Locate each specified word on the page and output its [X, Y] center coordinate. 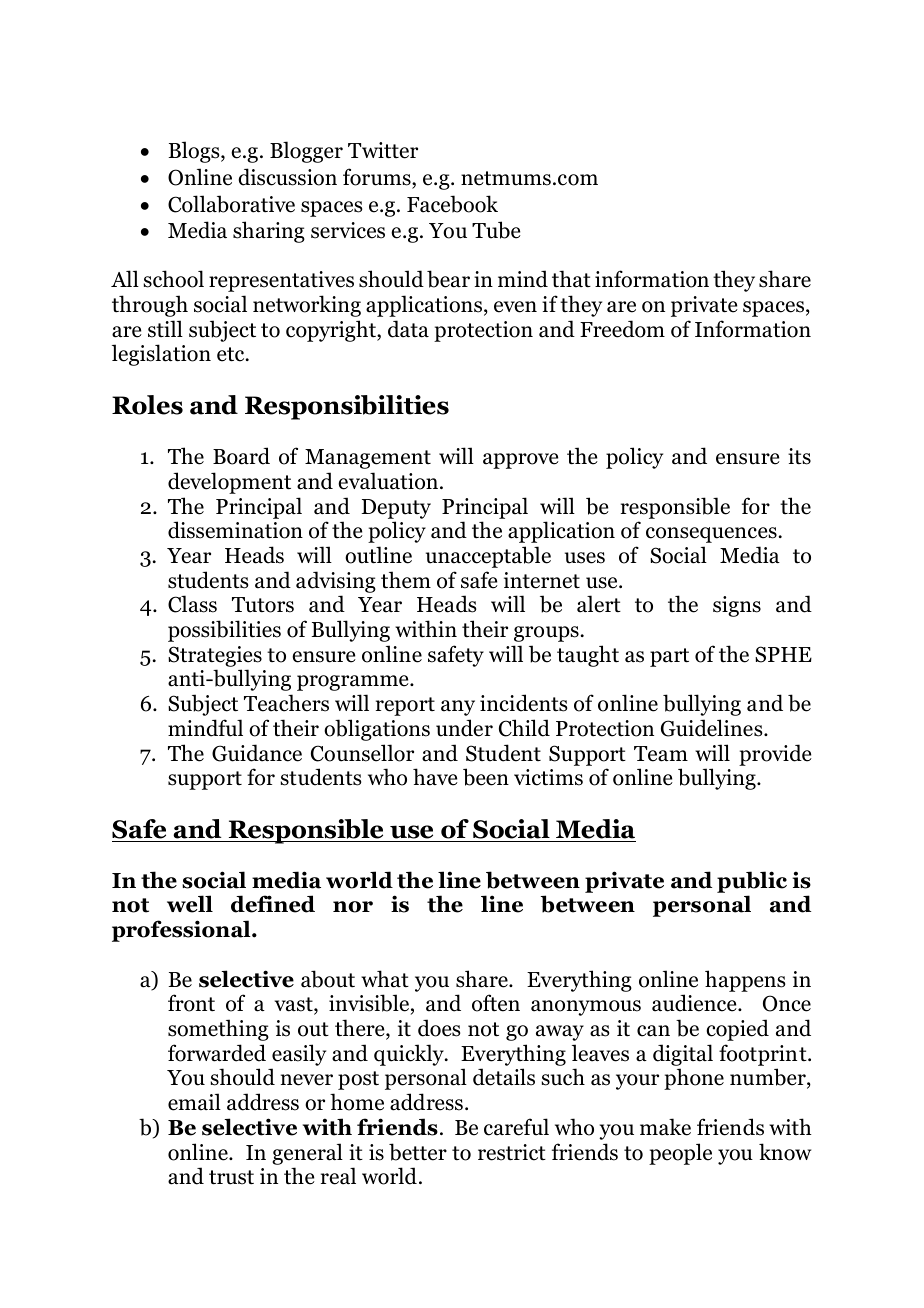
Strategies [215, 656]
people [680, 1154]
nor [353, 907]
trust [231, 1177]
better [418, 1152]
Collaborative [231, 204]
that [571, 279]
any [458, 708]
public [752, 882]
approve [521, 461]
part [669, 657]
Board [241, 456]
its [799, 456]
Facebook [452, 204]
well [190, 904]
